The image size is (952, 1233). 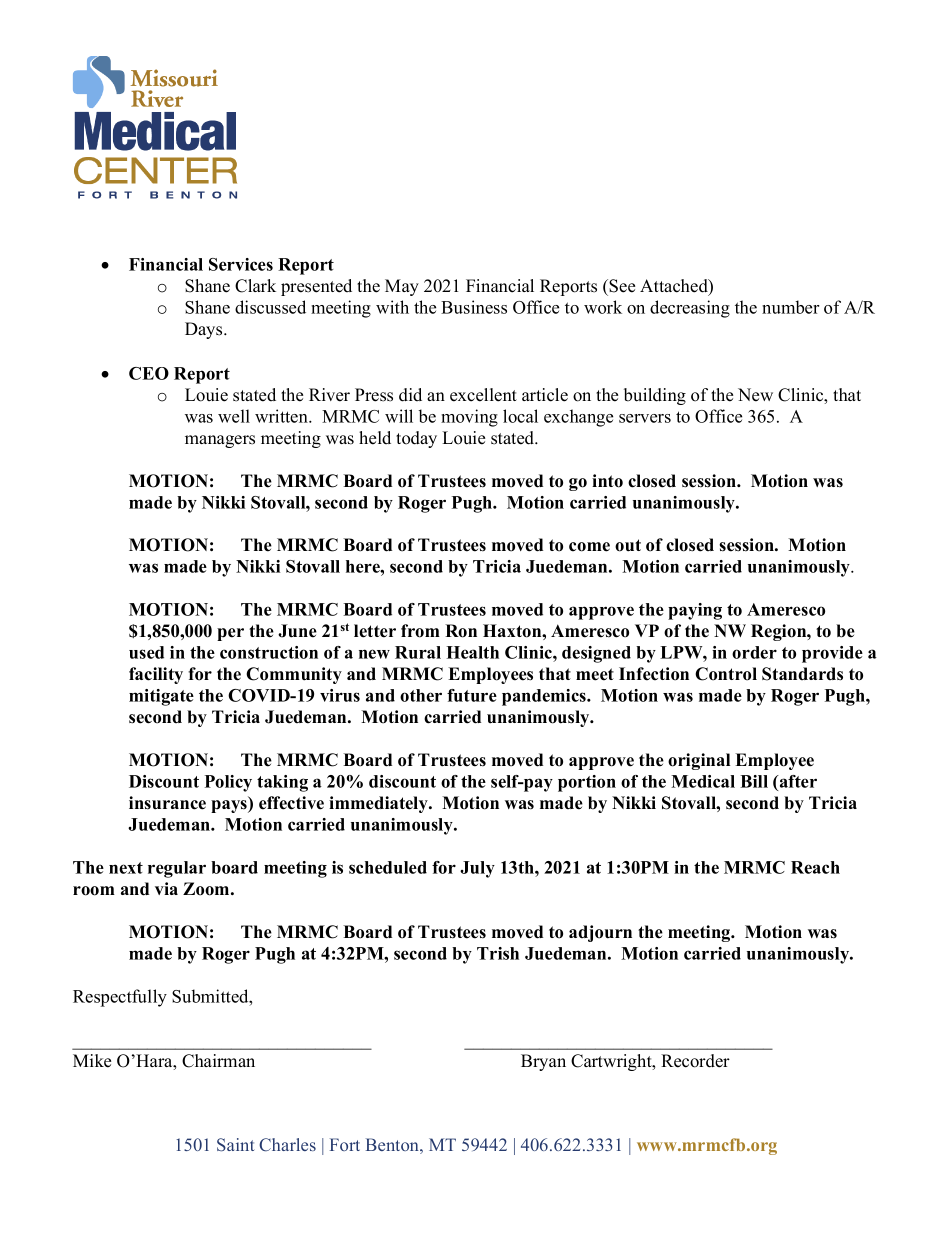 I want to click on Trish, so click(x=498, y=953).
